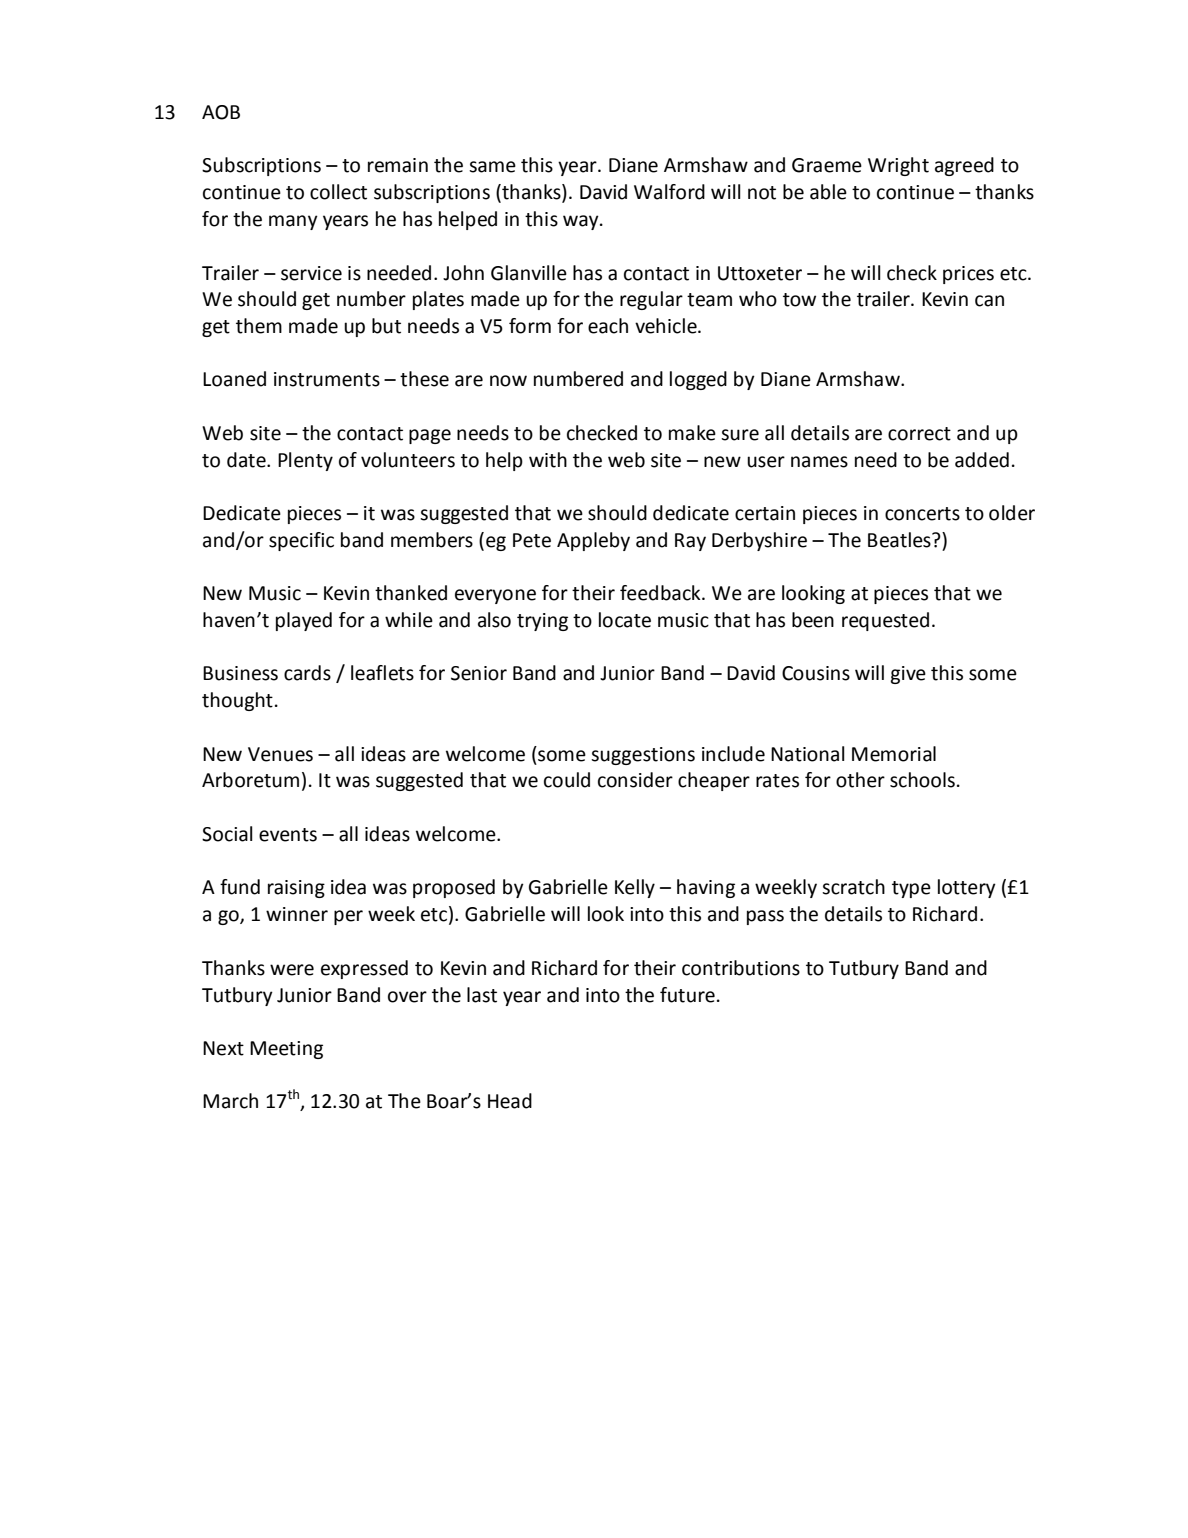  What do you see at coordinates (625, 620) in the image?
I see `locate` at bounding box center [625, 620].
